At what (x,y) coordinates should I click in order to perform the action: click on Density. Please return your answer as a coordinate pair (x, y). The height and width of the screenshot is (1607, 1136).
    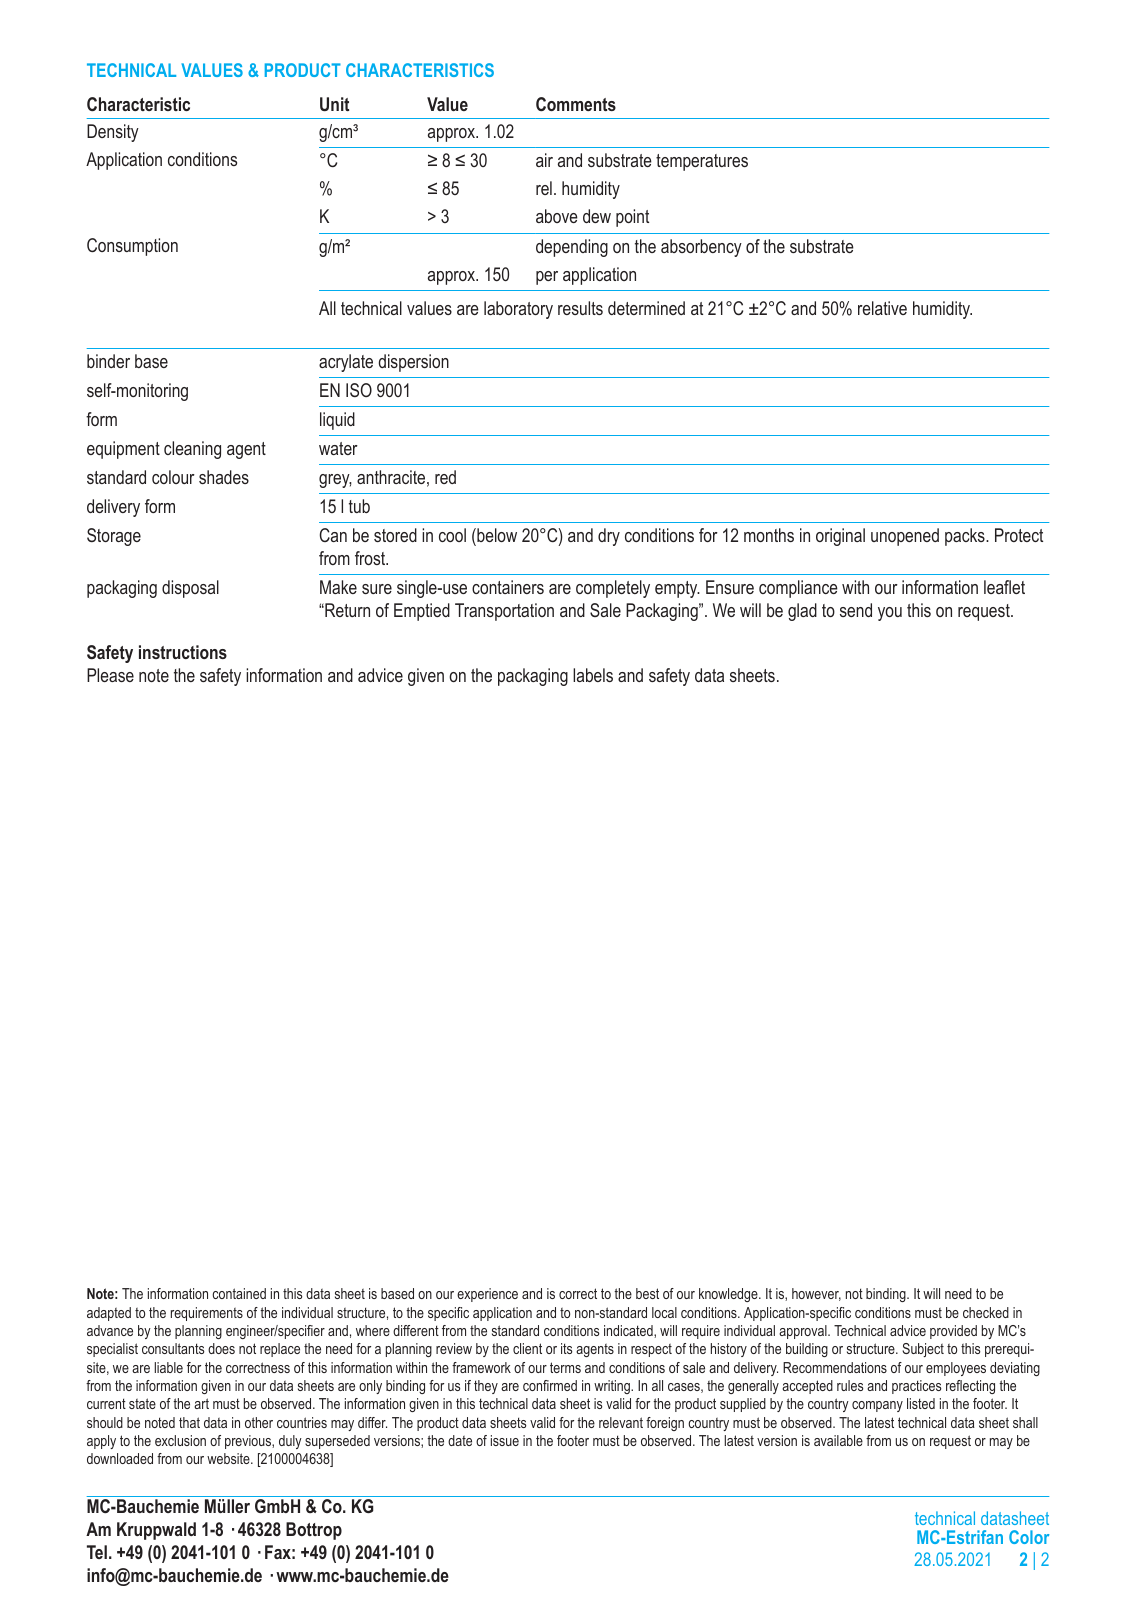
    Looking at the image, I should click on (113, 133).
